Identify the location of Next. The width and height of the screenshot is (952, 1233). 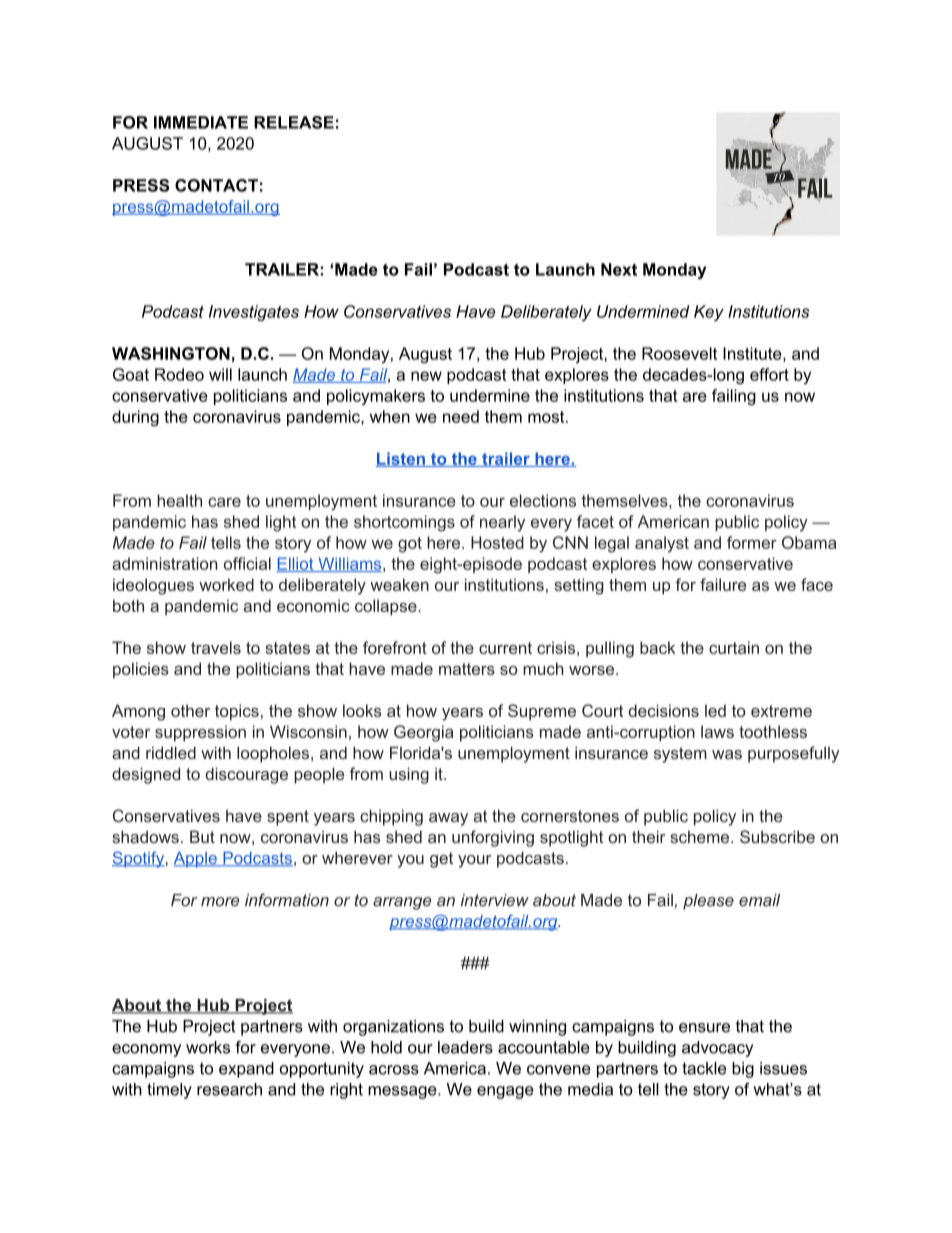
(619, 269).
